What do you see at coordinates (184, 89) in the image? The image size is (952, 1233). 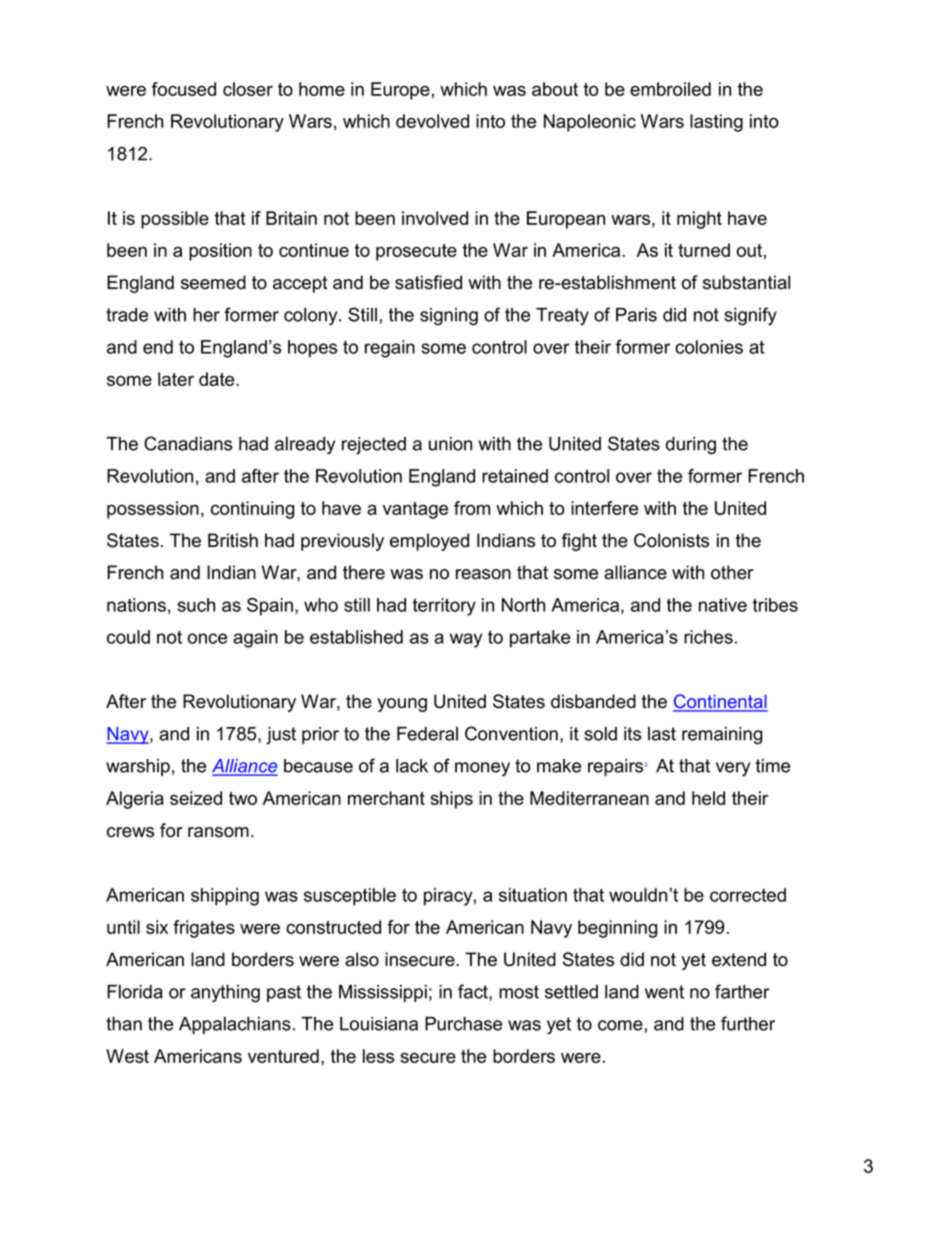 I see `focused` at bounding box center [184, 89].
